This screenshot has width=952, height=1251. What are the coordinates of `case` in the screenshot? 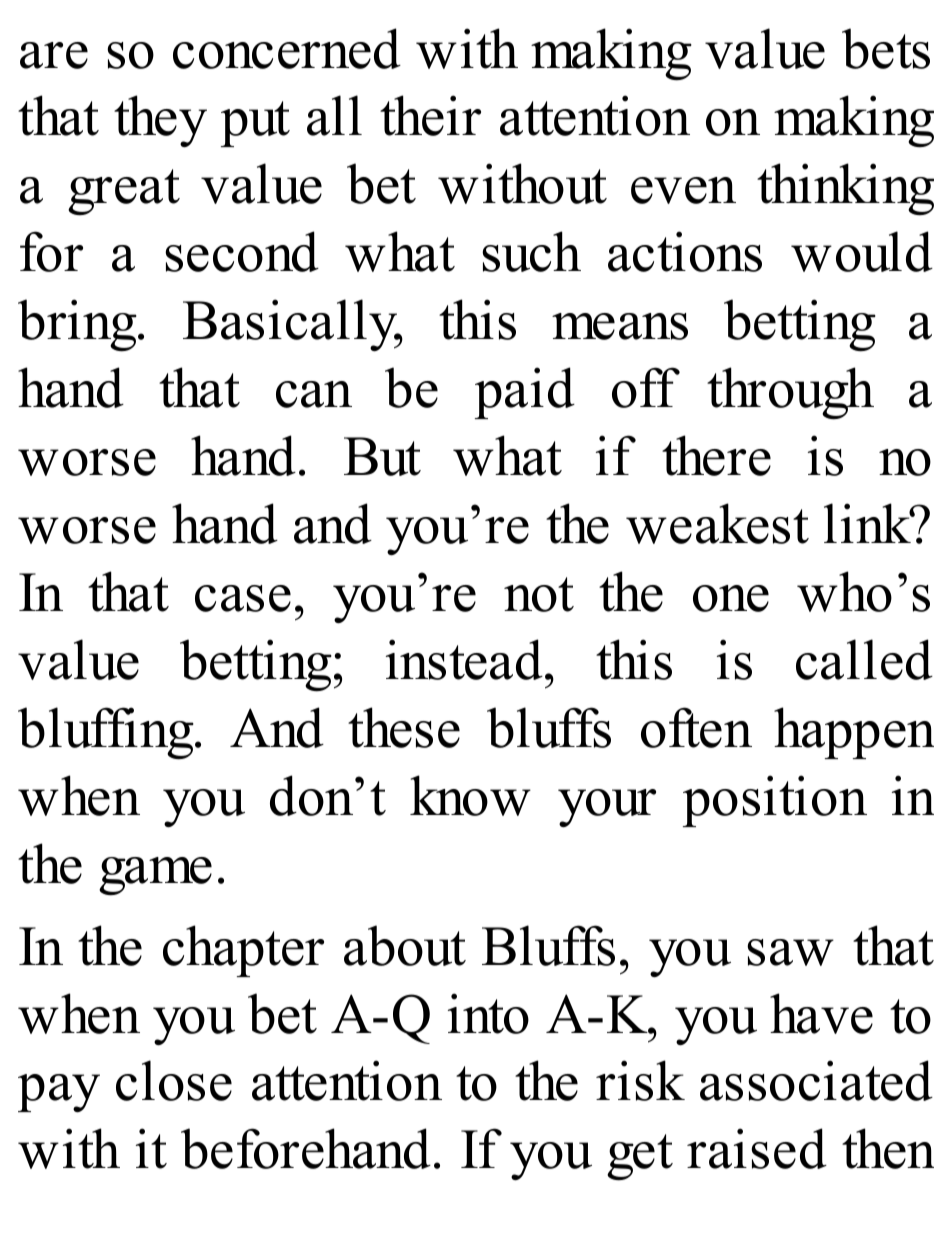 It's located at (243, 598).
